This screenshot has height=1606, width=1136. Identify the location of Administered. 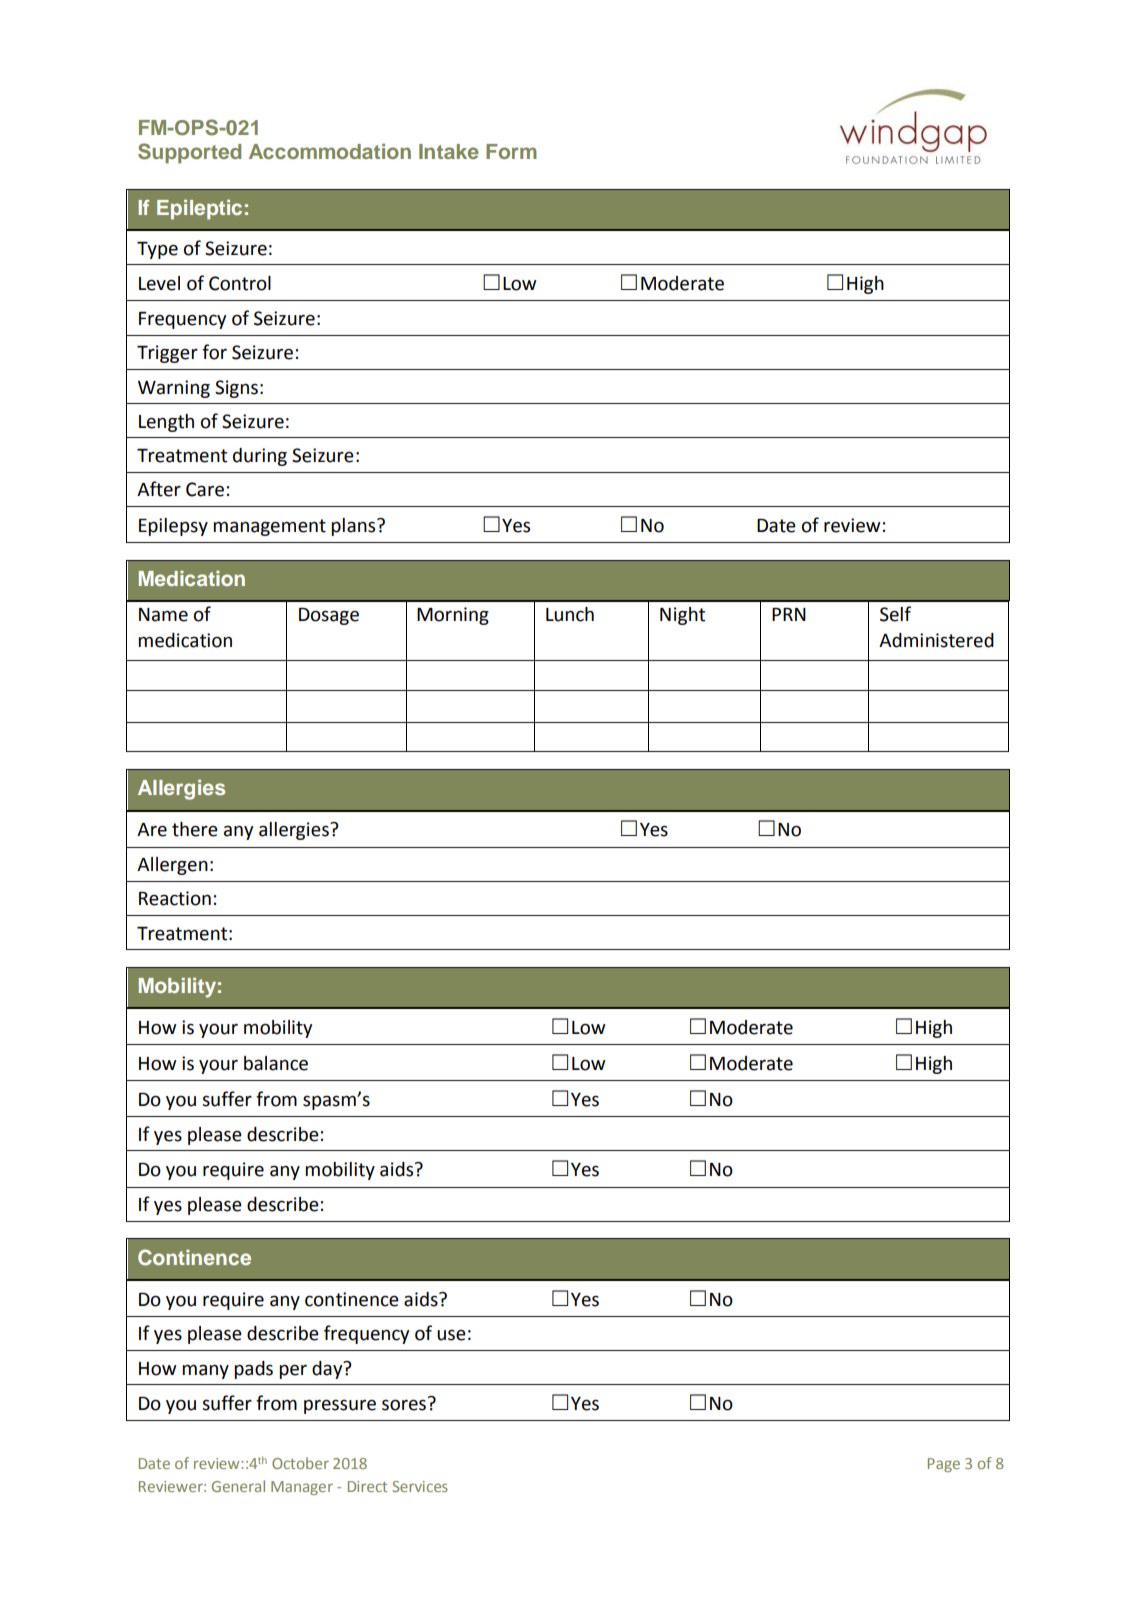
(936, 640).
